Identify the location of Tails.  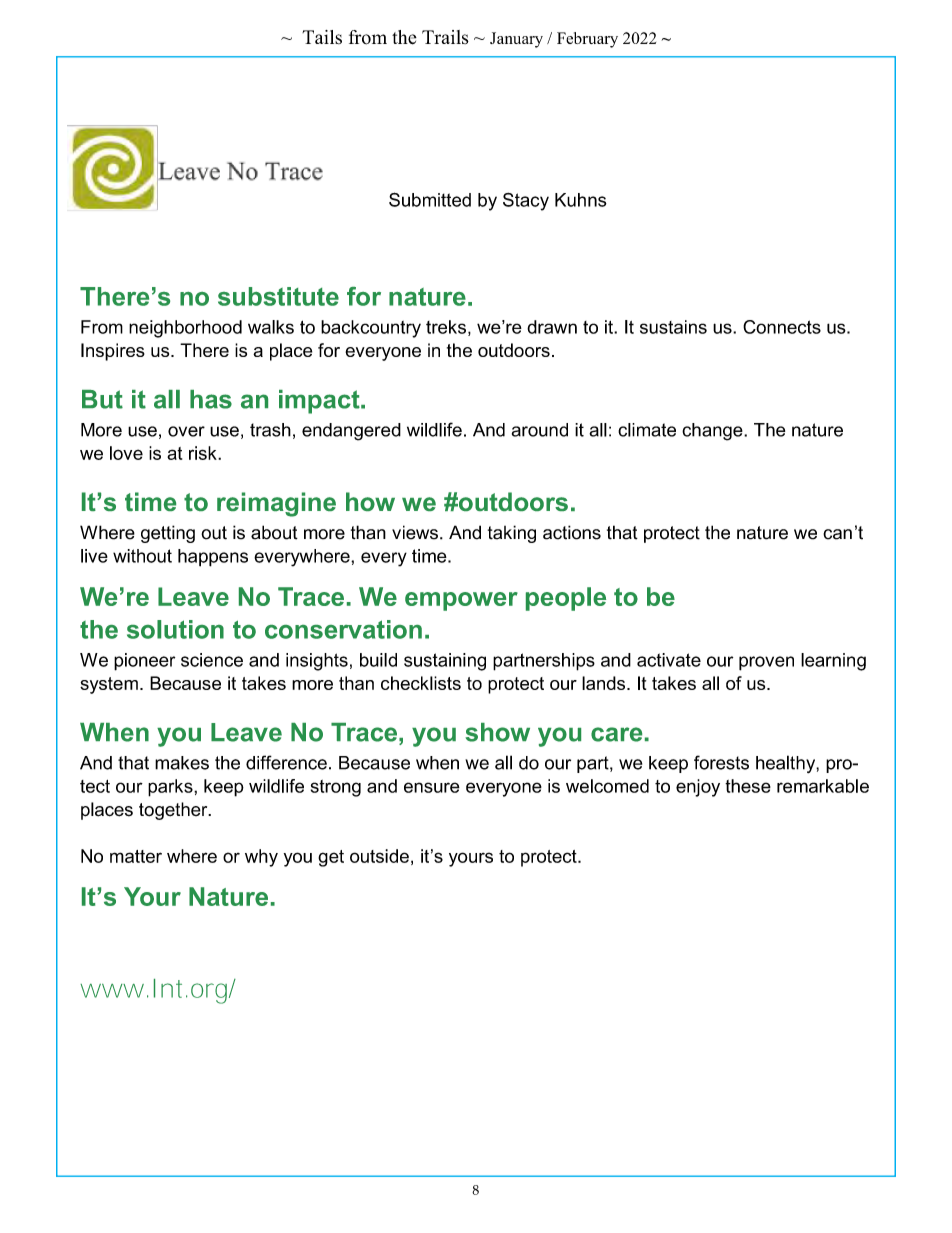
(322, 37).
